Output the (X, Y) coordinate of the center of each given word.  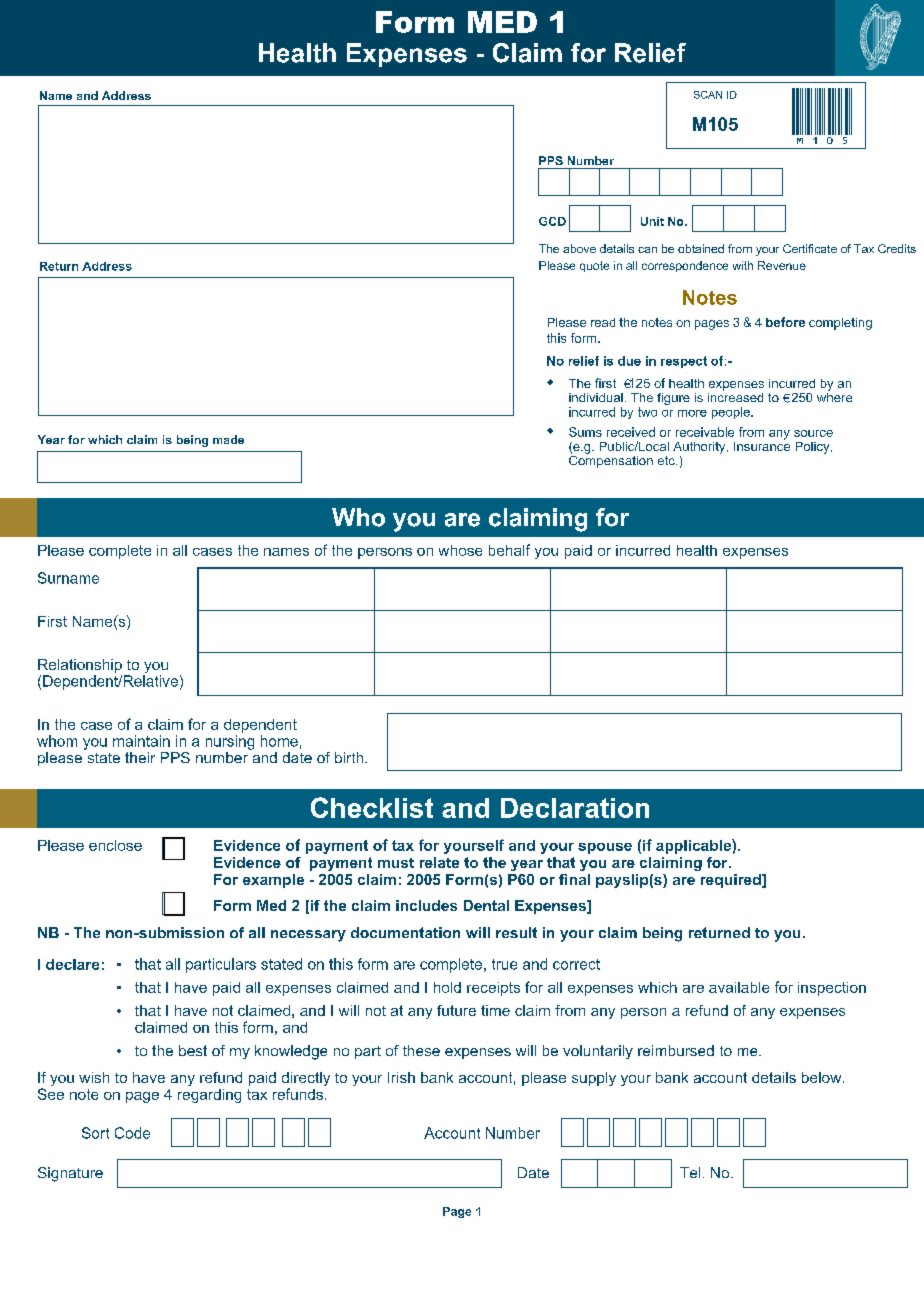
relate (439, 862)
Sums (585, 432)
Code (132, 1133)
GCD (552, 221)
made (228, 439)
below (823, 1077)
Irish (401, 1077)
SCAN (708, 95)
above (579, 248)
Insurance (762, 445)
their (140, 757)
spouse (605, 848)
